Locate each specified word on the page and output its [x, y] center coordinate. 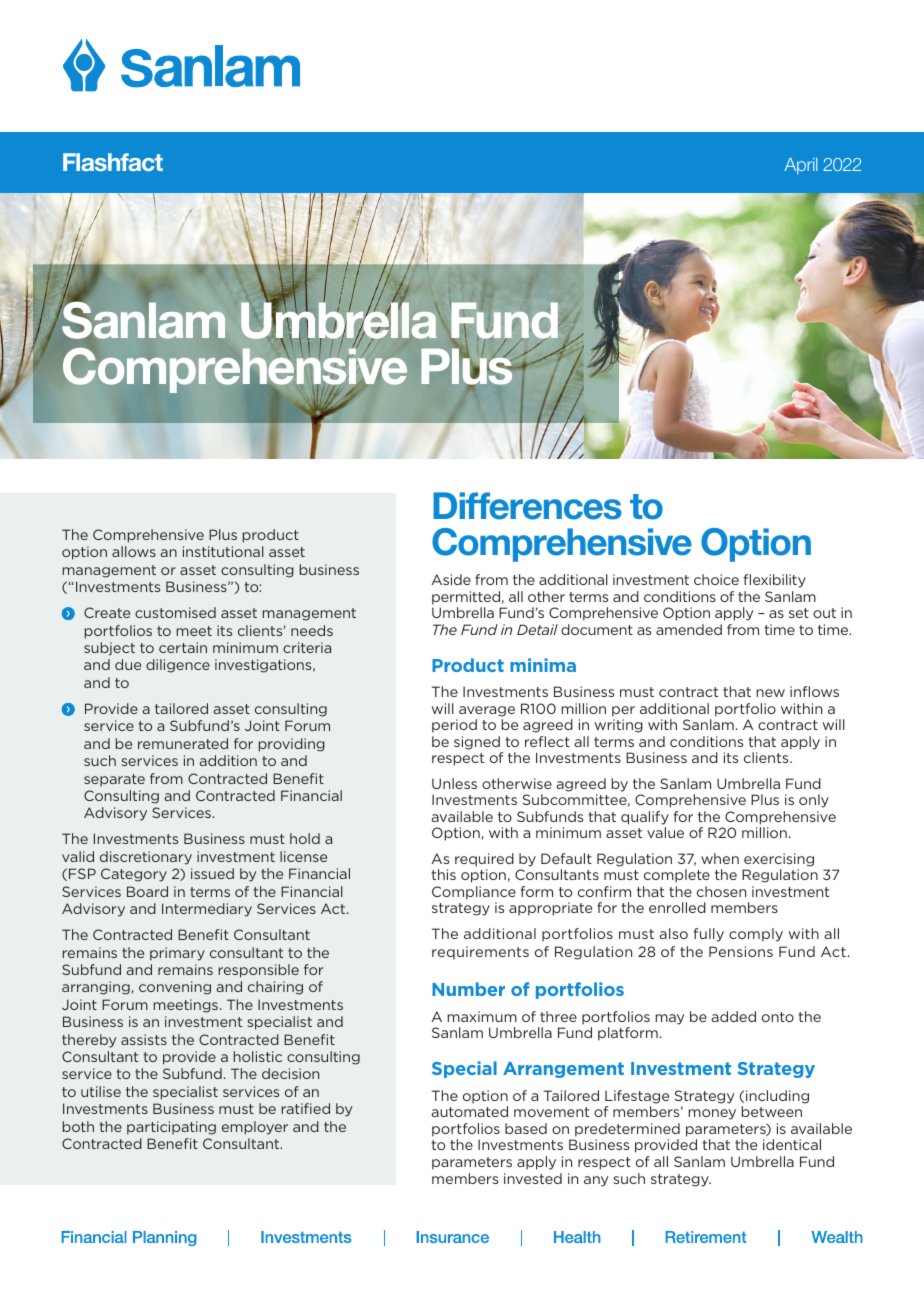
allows [134, 551]
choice [716, 579]
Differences [527, 506]
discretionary [146, 858]
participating [171, 1128]
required [484, 860]
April [800, 166]
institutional [223, 551]
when [720, 858]
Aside [451, 579]
